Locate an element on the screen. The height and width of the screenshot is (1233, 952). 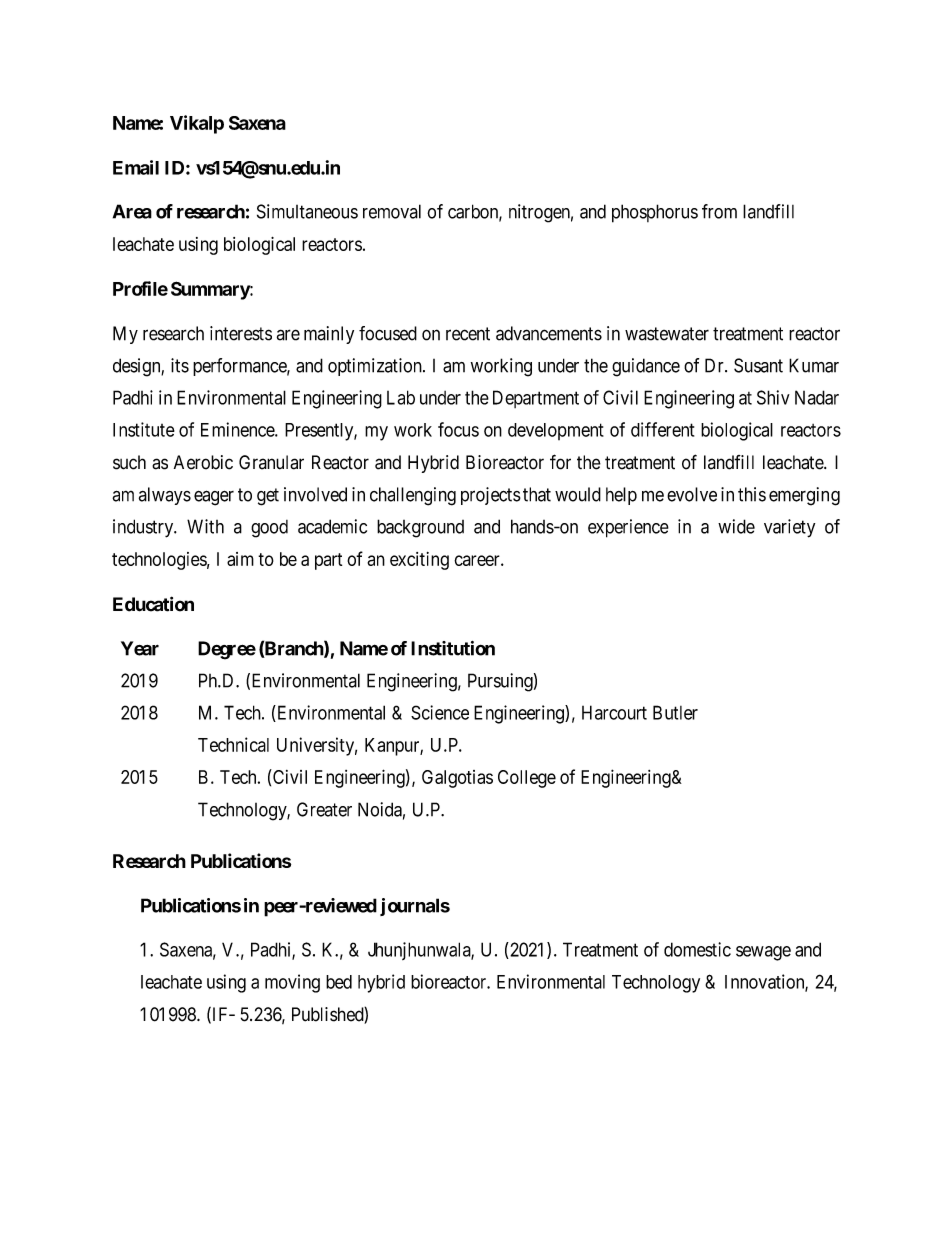
interests is located at coordinates (241, 333).
